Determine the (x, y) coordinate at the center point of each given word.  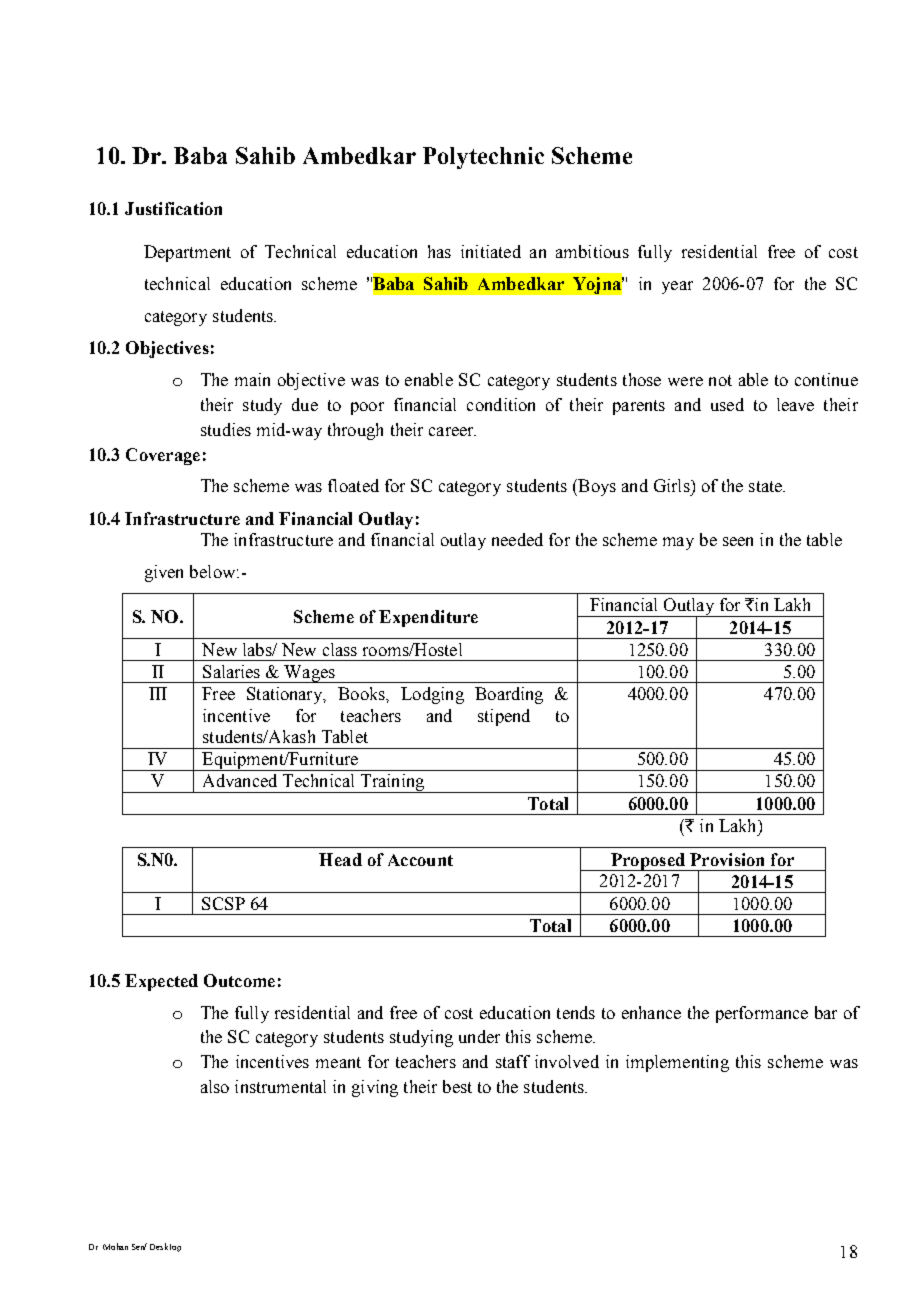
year (677, 287)
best (457, 1086)
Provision (727, 859)
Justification (173, 208)
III (158, 693)
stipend (504, 717)
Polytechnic (483, 158)
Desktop (165, 1247)
